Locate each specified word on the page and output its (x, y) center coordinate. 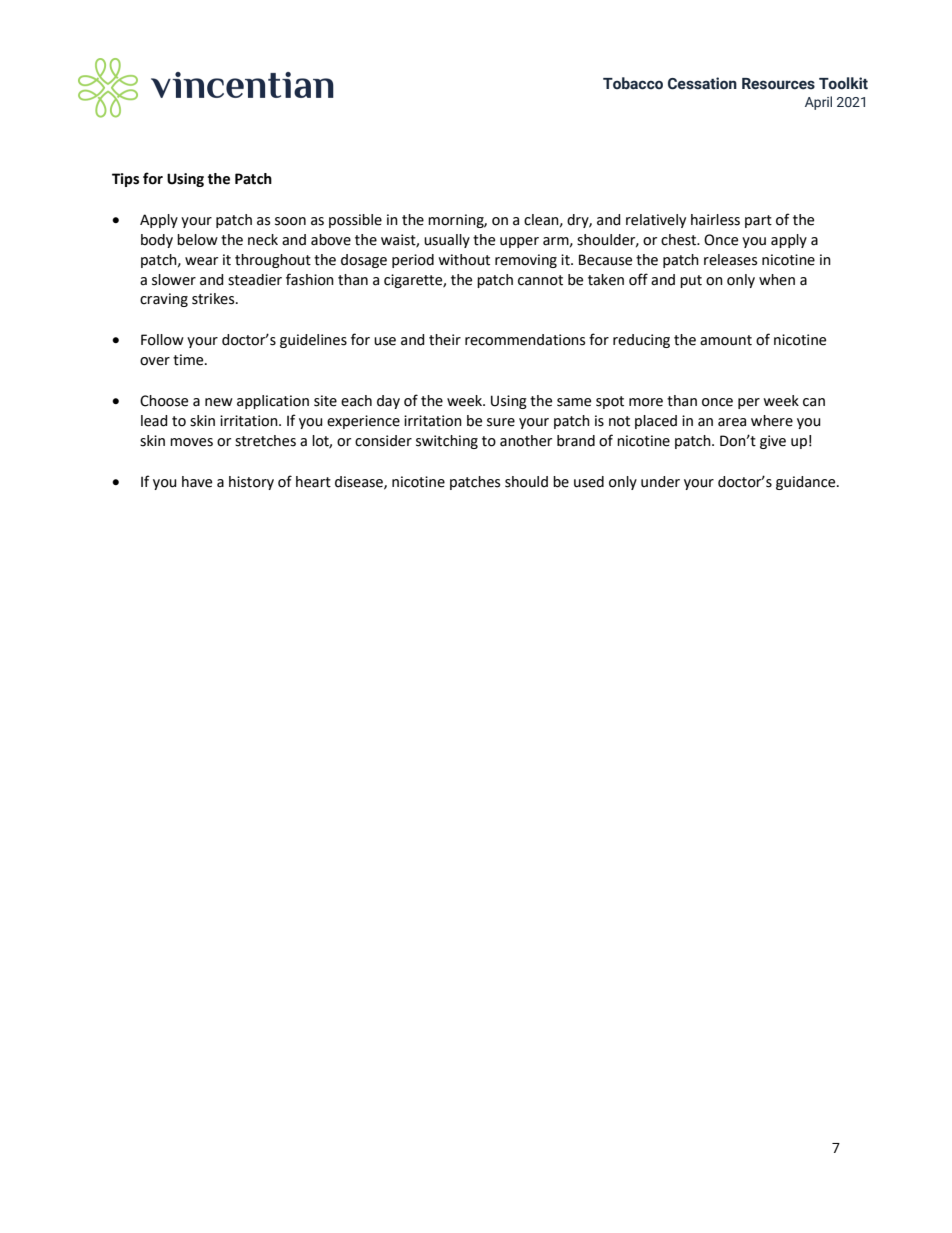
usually (447, 241)
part (758, 221)
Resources (778, 84)
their (445, 340)
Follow (162, 340)
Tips (125, 180)
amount (726, 340)
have (197, 482)
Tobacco (633, 83)
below (197, 240)
